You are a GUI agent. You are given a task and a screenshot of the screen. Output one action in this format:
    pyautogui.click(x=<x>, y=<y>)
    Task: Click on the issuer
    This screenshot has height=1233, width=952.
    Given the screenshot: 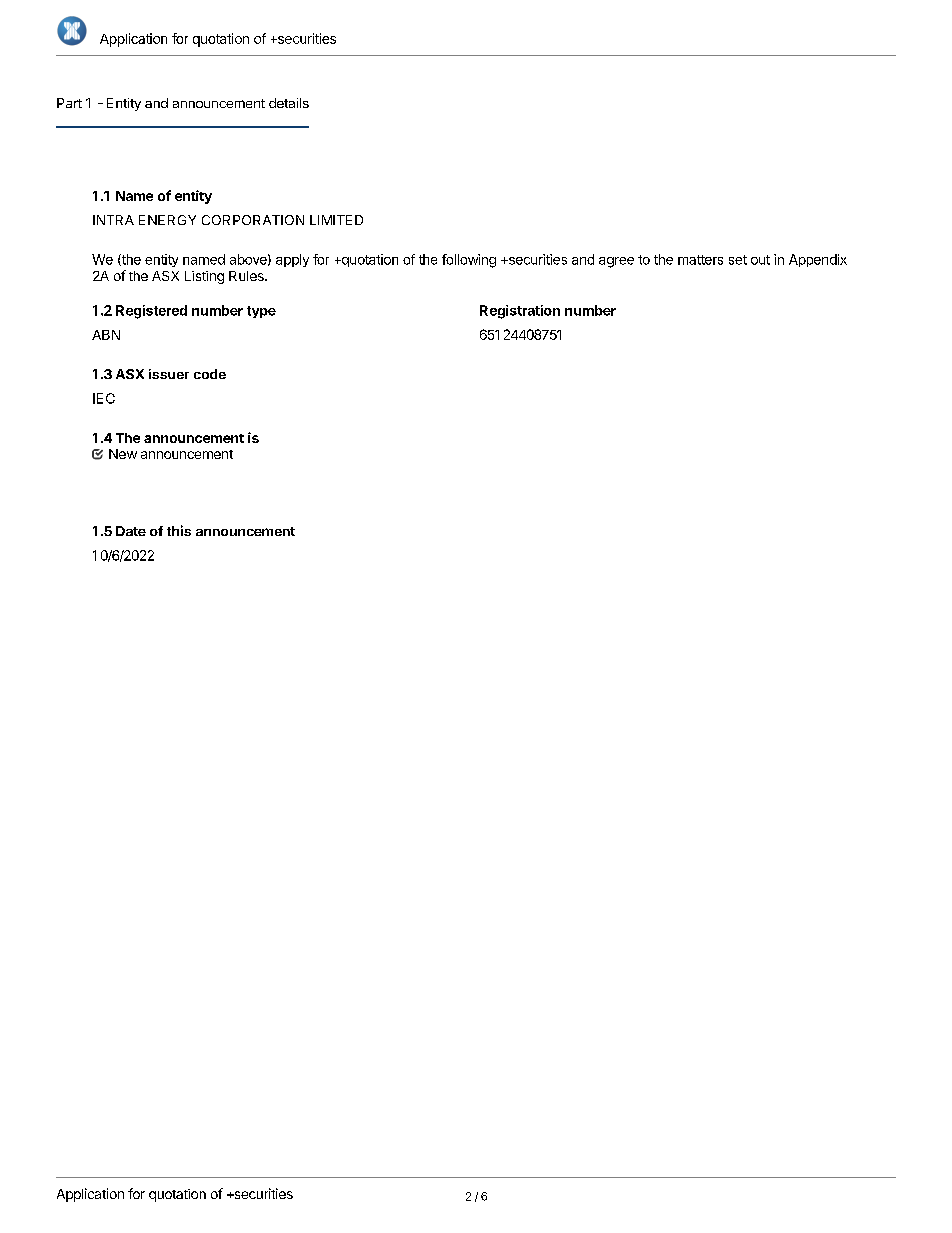 What is the action you would take?
    pyautogui.click(x=169, y=374)
